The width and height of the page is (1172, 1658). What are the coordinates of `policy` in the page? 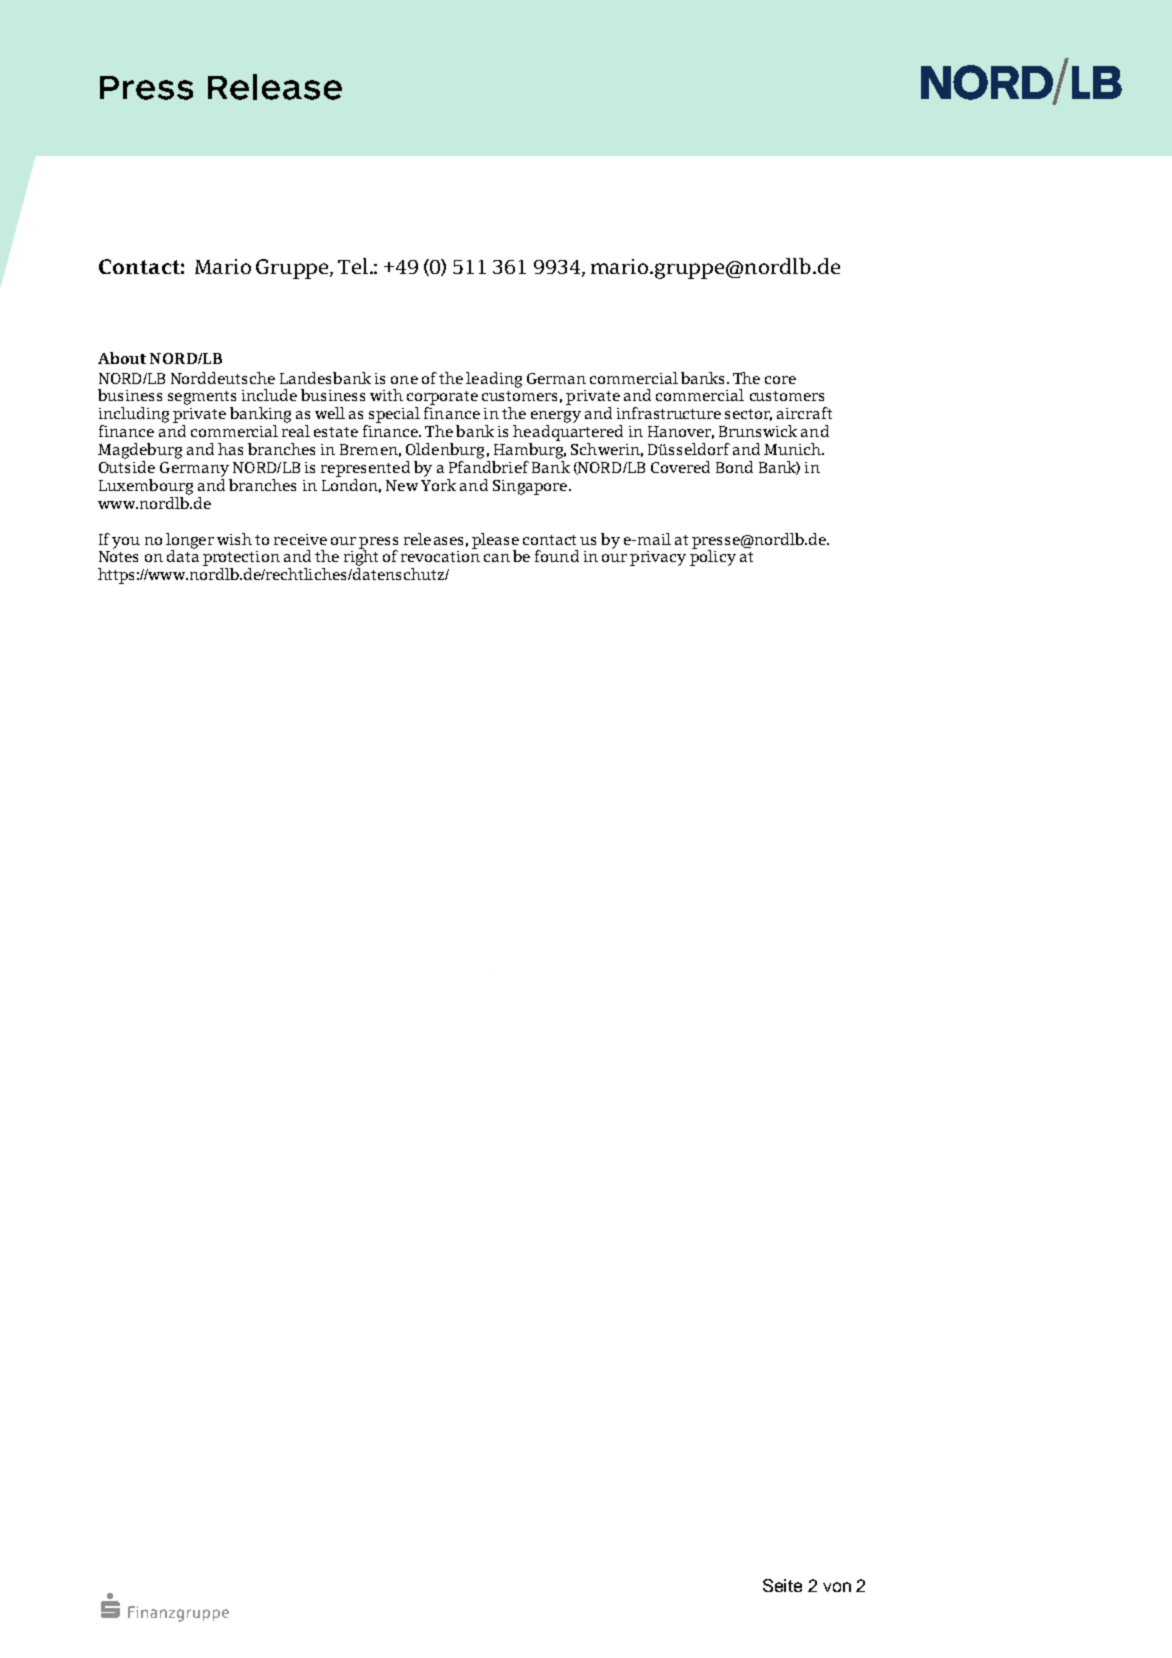 It's located at (713, 557).
